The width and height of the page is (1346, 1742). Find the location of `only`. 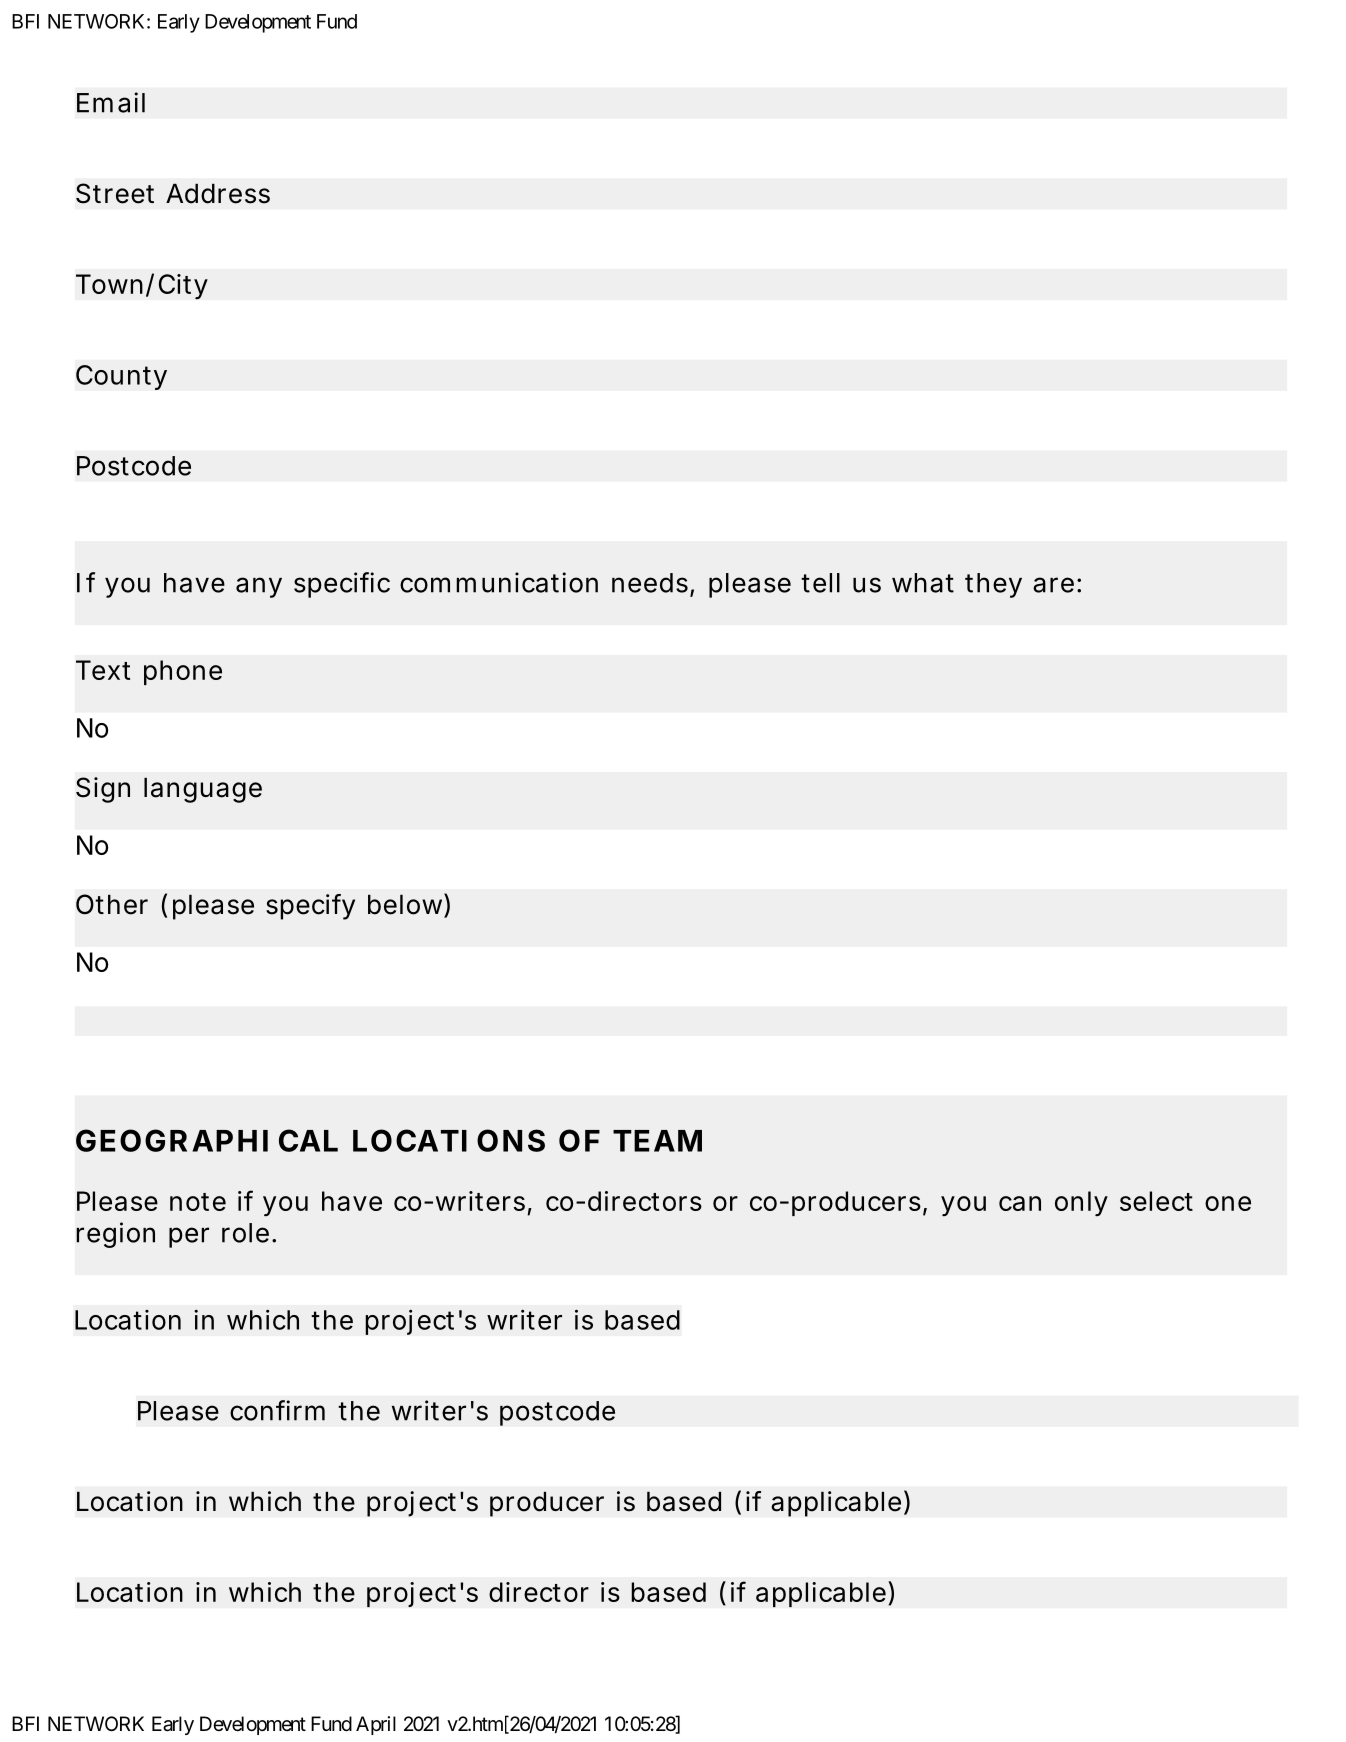

only is located at coordinates (1081, 1203).
